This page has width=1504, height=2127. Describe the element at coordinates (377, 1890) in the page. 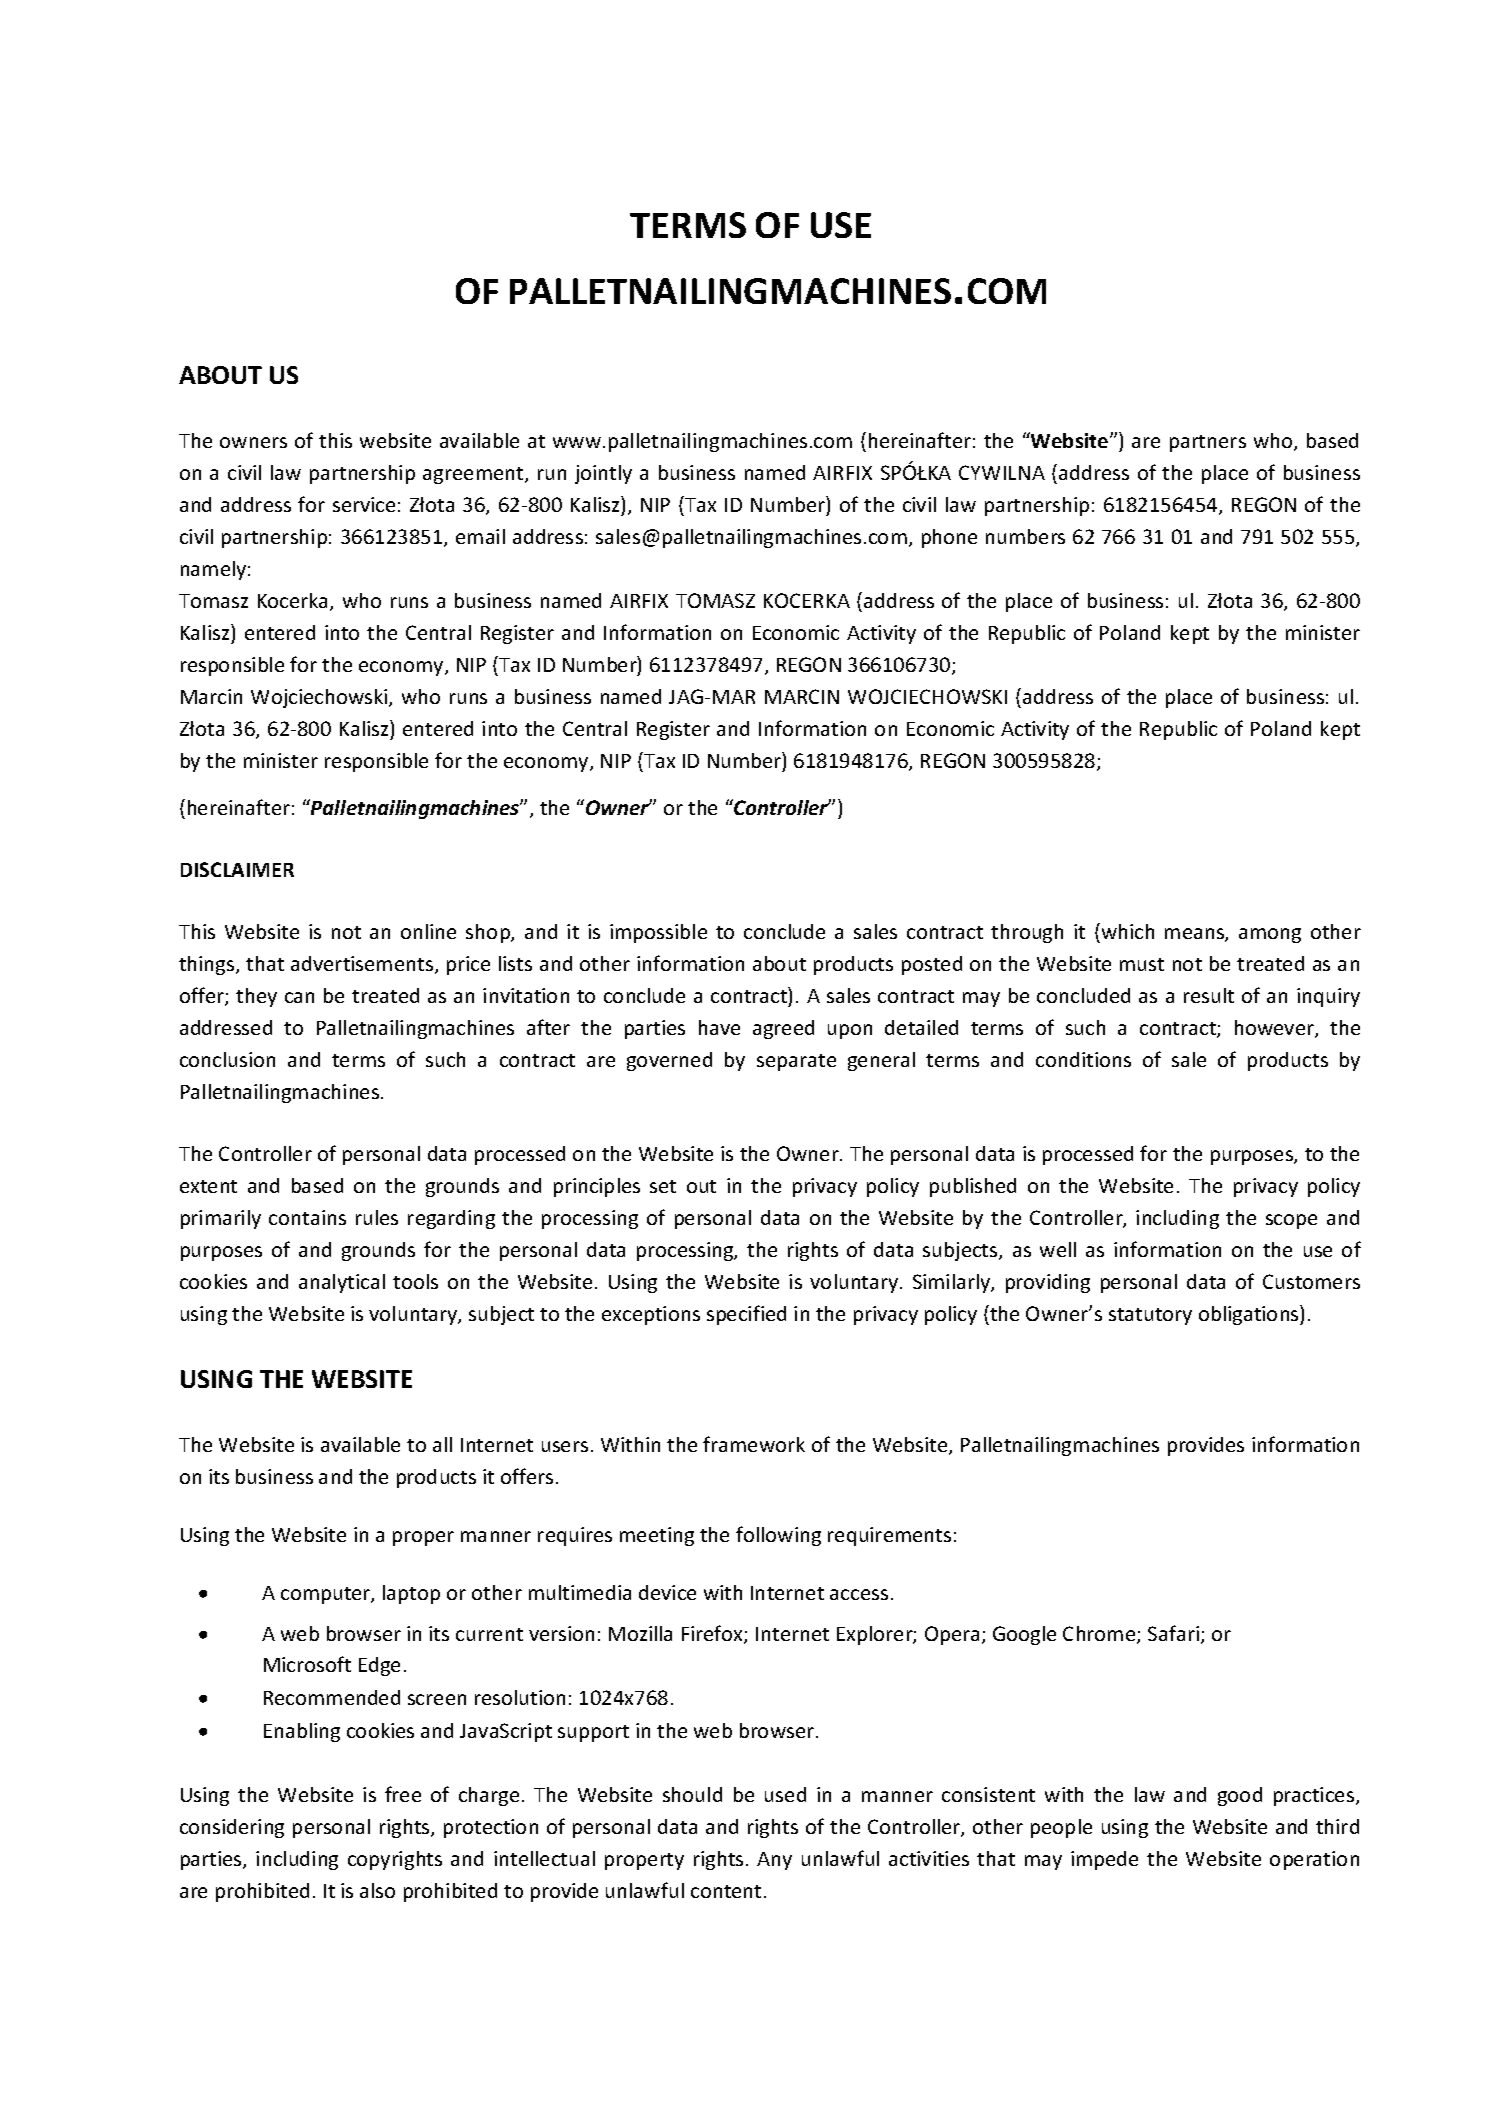

I see `also` at that location.
